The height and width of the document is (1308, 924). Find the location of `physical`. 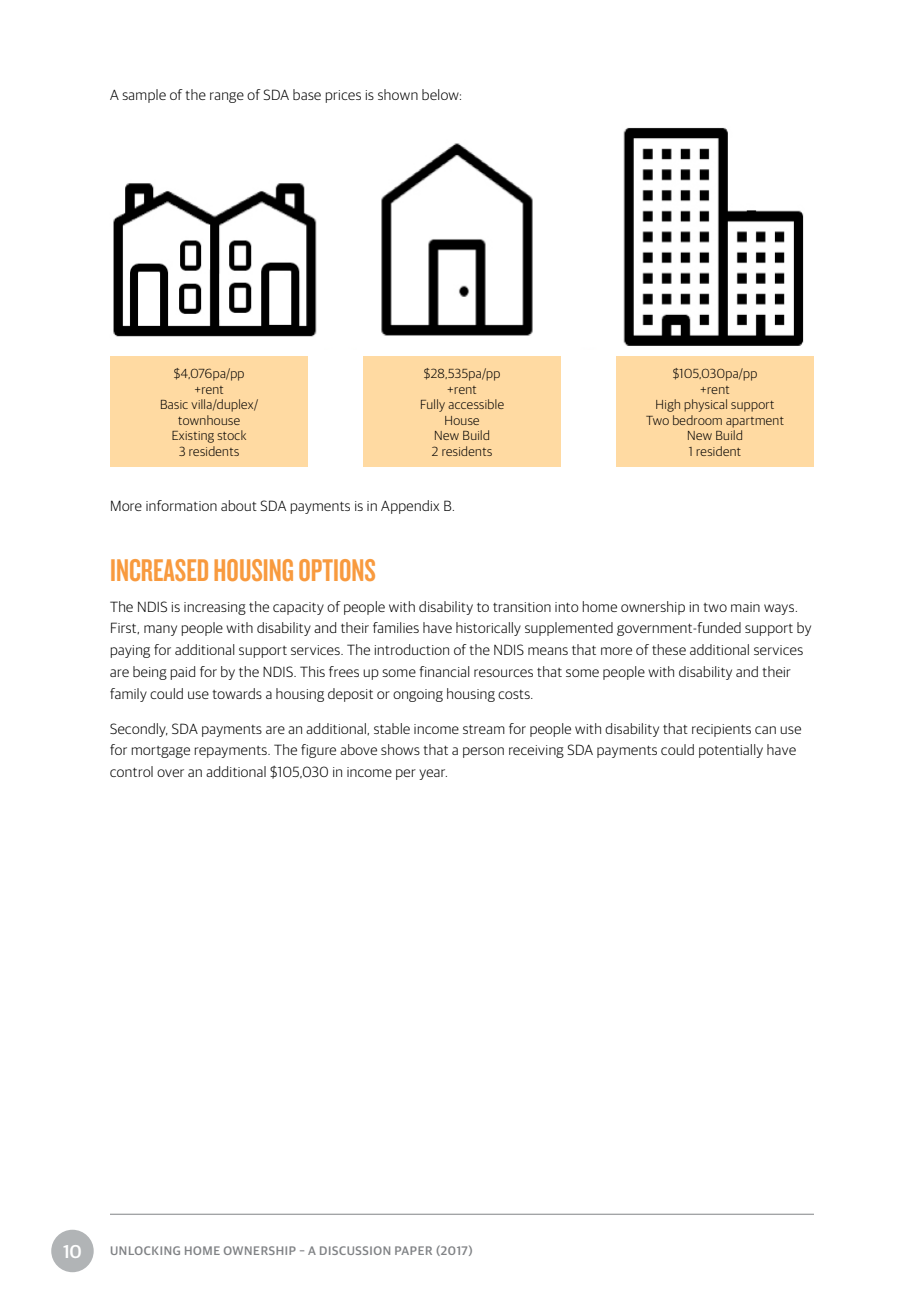

physical is located at coordinates (705, 405).
